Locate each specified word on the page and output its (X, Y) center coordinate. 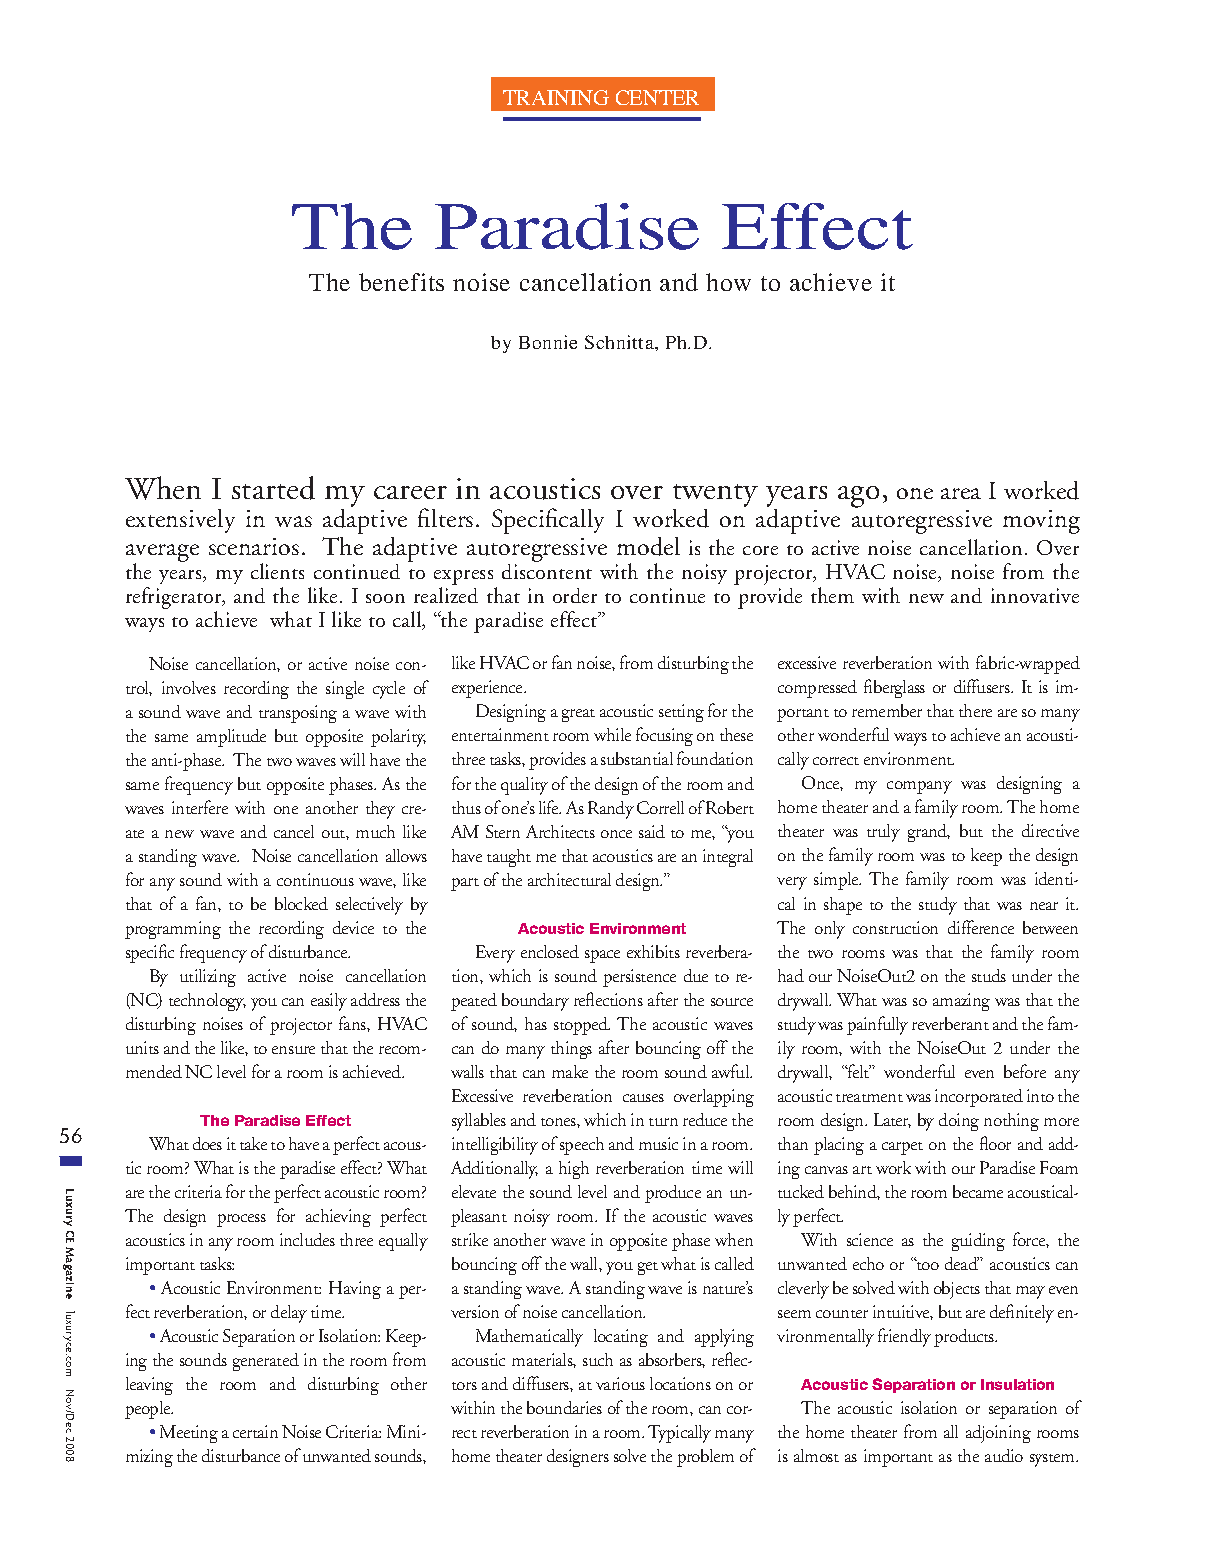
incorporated (979, 1098)
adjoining (998, 1434)
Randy (611, 810)
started (273, 488)
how (728, 282)
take (253, 1143)
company (919, 787)
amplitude (231, 738)
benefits (401, 282)
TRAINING (556, 97)
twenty (715, 497)
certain (255, 1431)
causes (643, 1098)
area (961, 493)
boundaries (564, 1407)
